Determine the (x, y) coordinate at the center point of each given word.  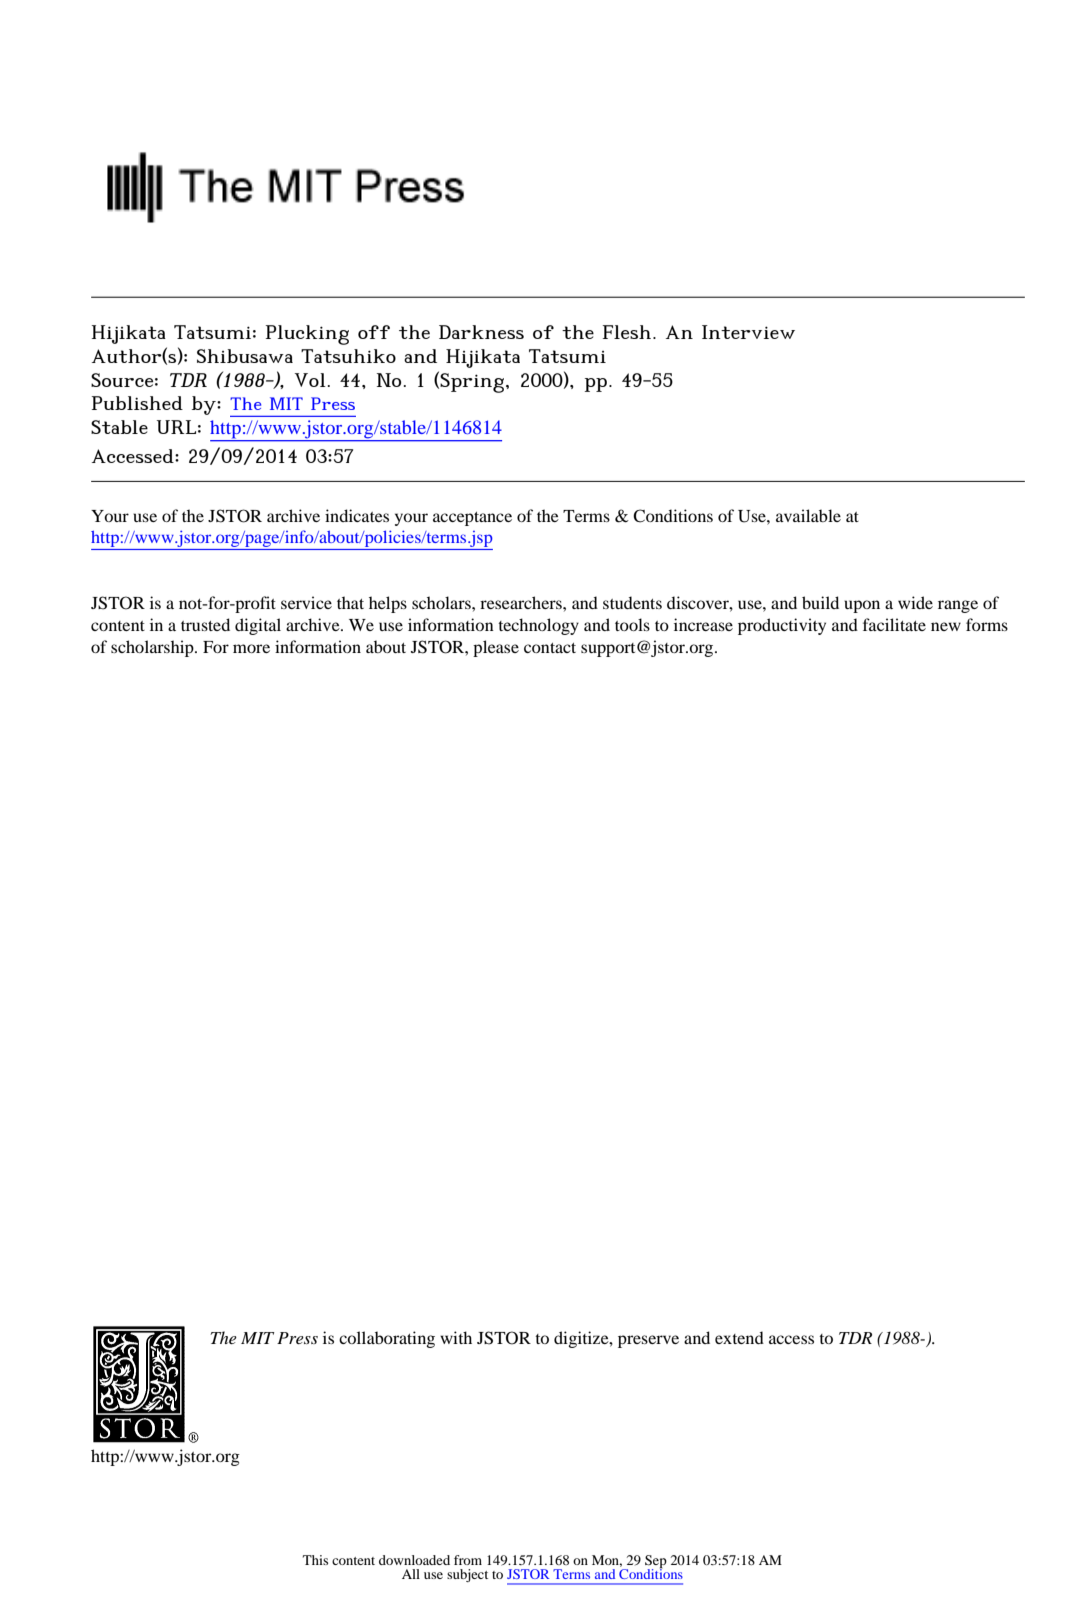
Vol (310, 380)
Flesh (628, 332)
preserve (648, 1341)
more (251, 648)
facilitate (894, 624)
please (496, 648)
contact (550, 648)
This (315, 1560)
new (946, 626)
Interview (748, 332)
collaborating (387, 1339)
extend (739, 1337)
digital (258, 626)
